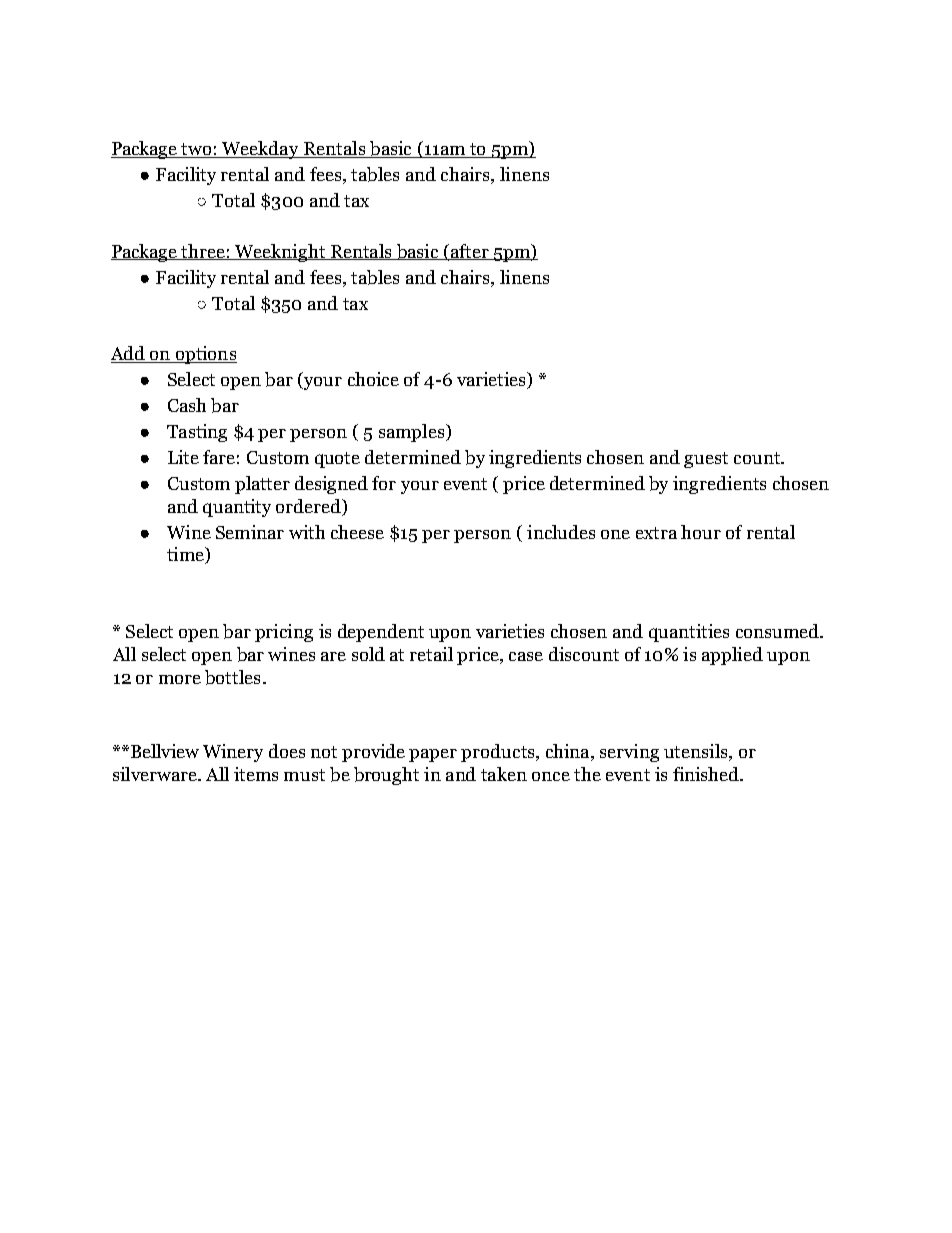 The image size is (952, 1233). What do you see at coordinates (284, 633) in the document?
I see `pricing` at bounding box center [284, 633].
